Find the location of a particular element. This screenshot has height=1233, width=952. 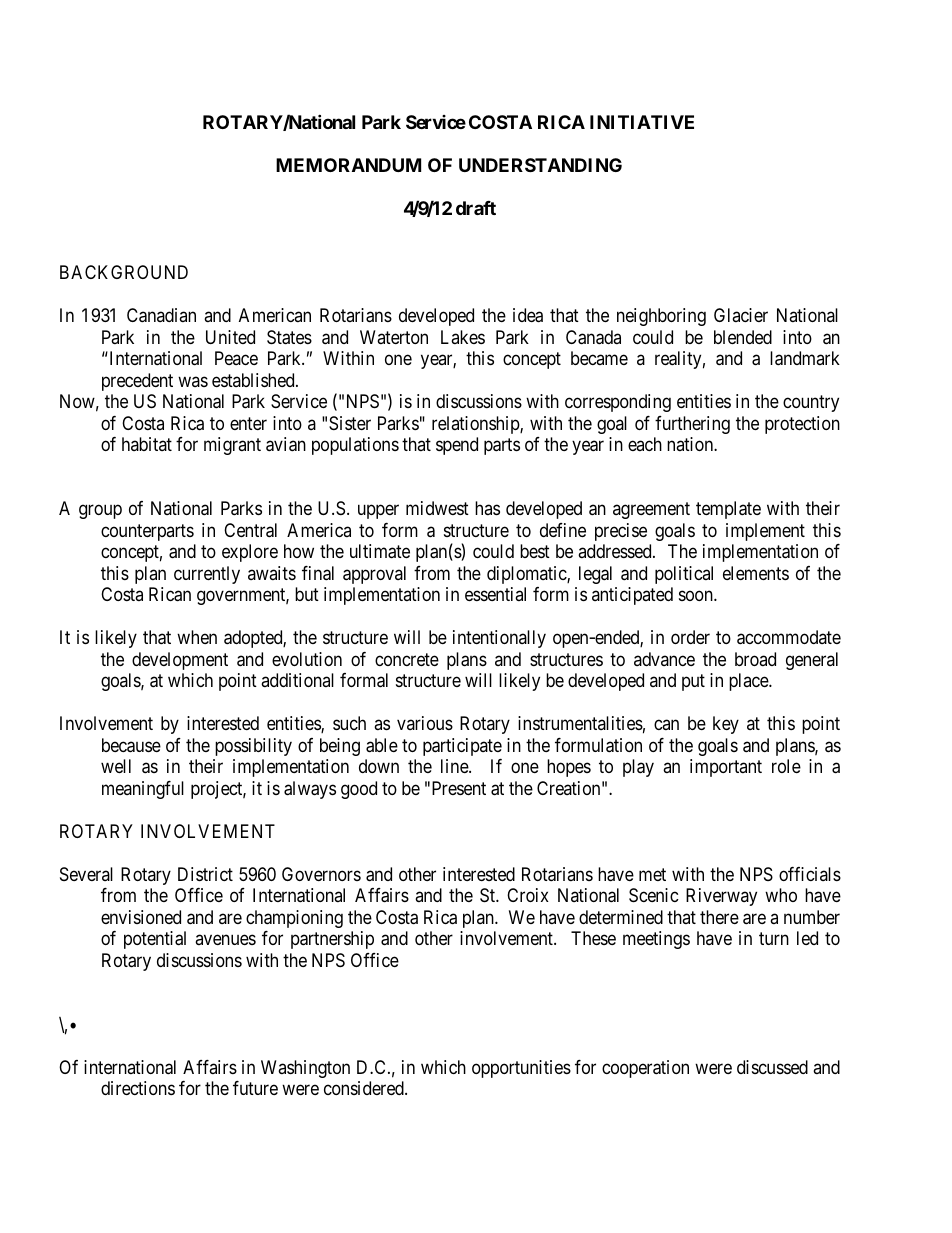

draft is located at coordinates (476, 208).
